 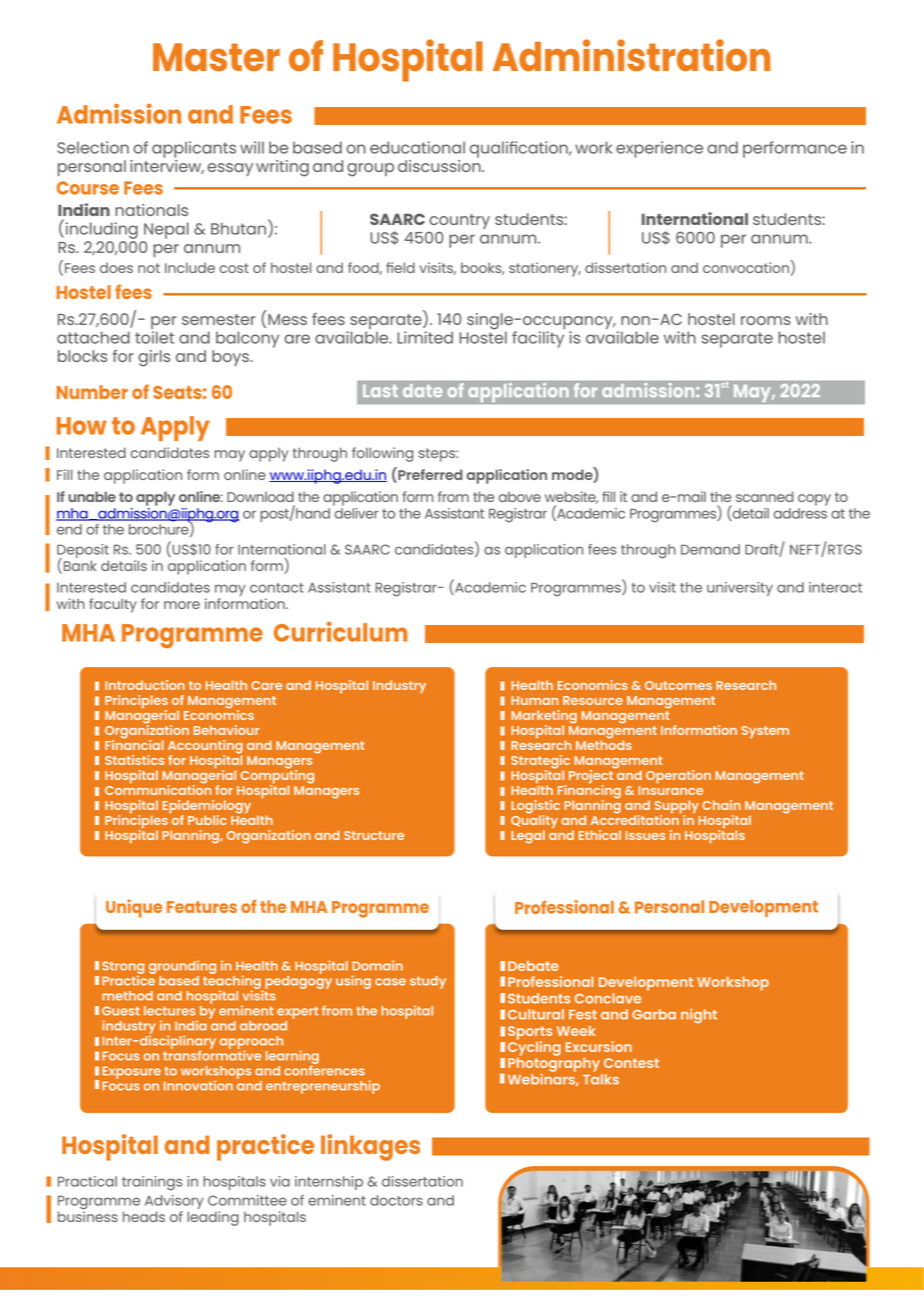 I want to click on Unique, so click(x=134, y=908).
